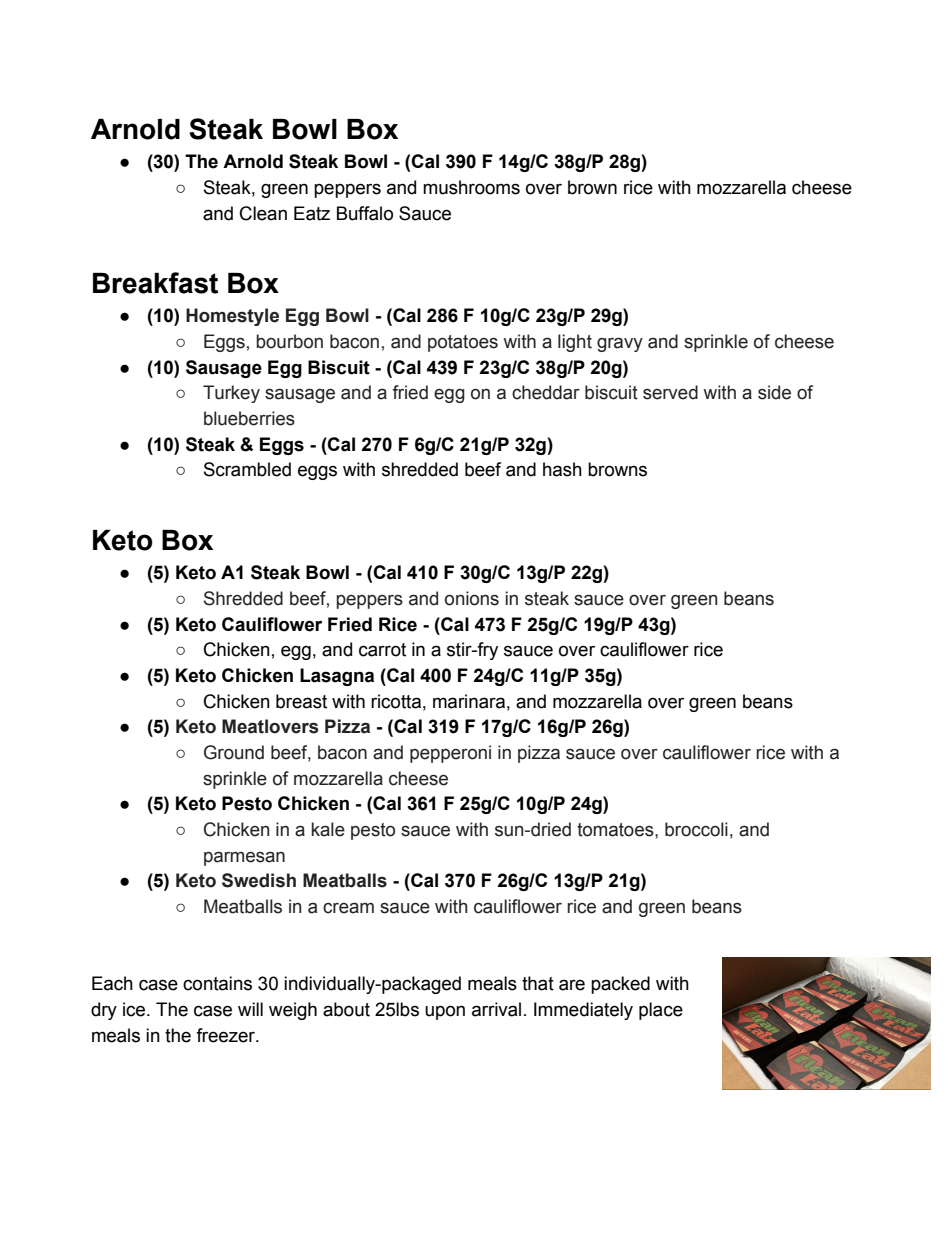 The image size is (952, 1233). What do you see at coordinates (463, 343) in the image?
I see `potatoes` at bounding box center [463, 343].
